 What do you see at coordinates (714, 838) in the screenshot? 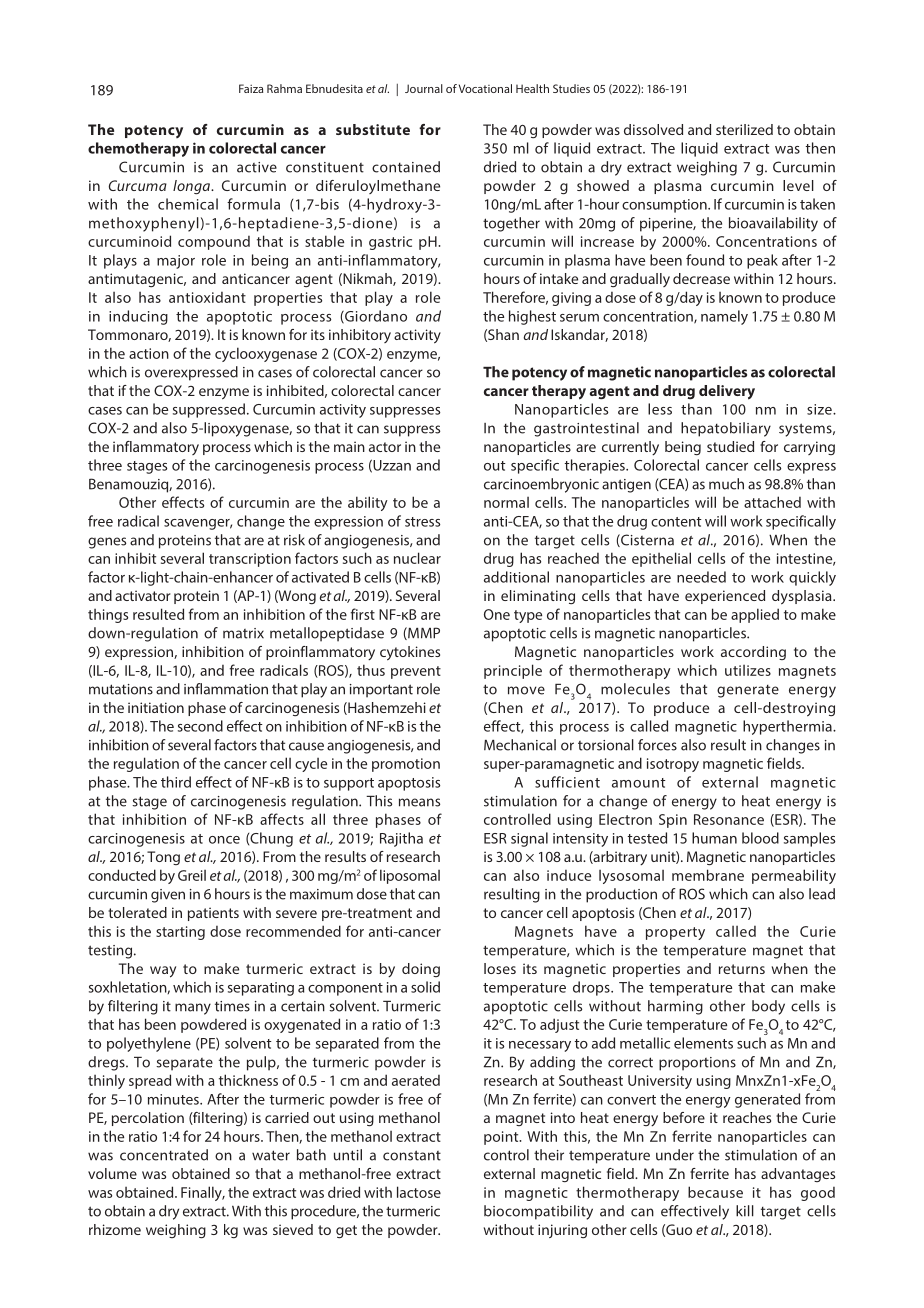
I see `human` at bounding box center [714, 838].
